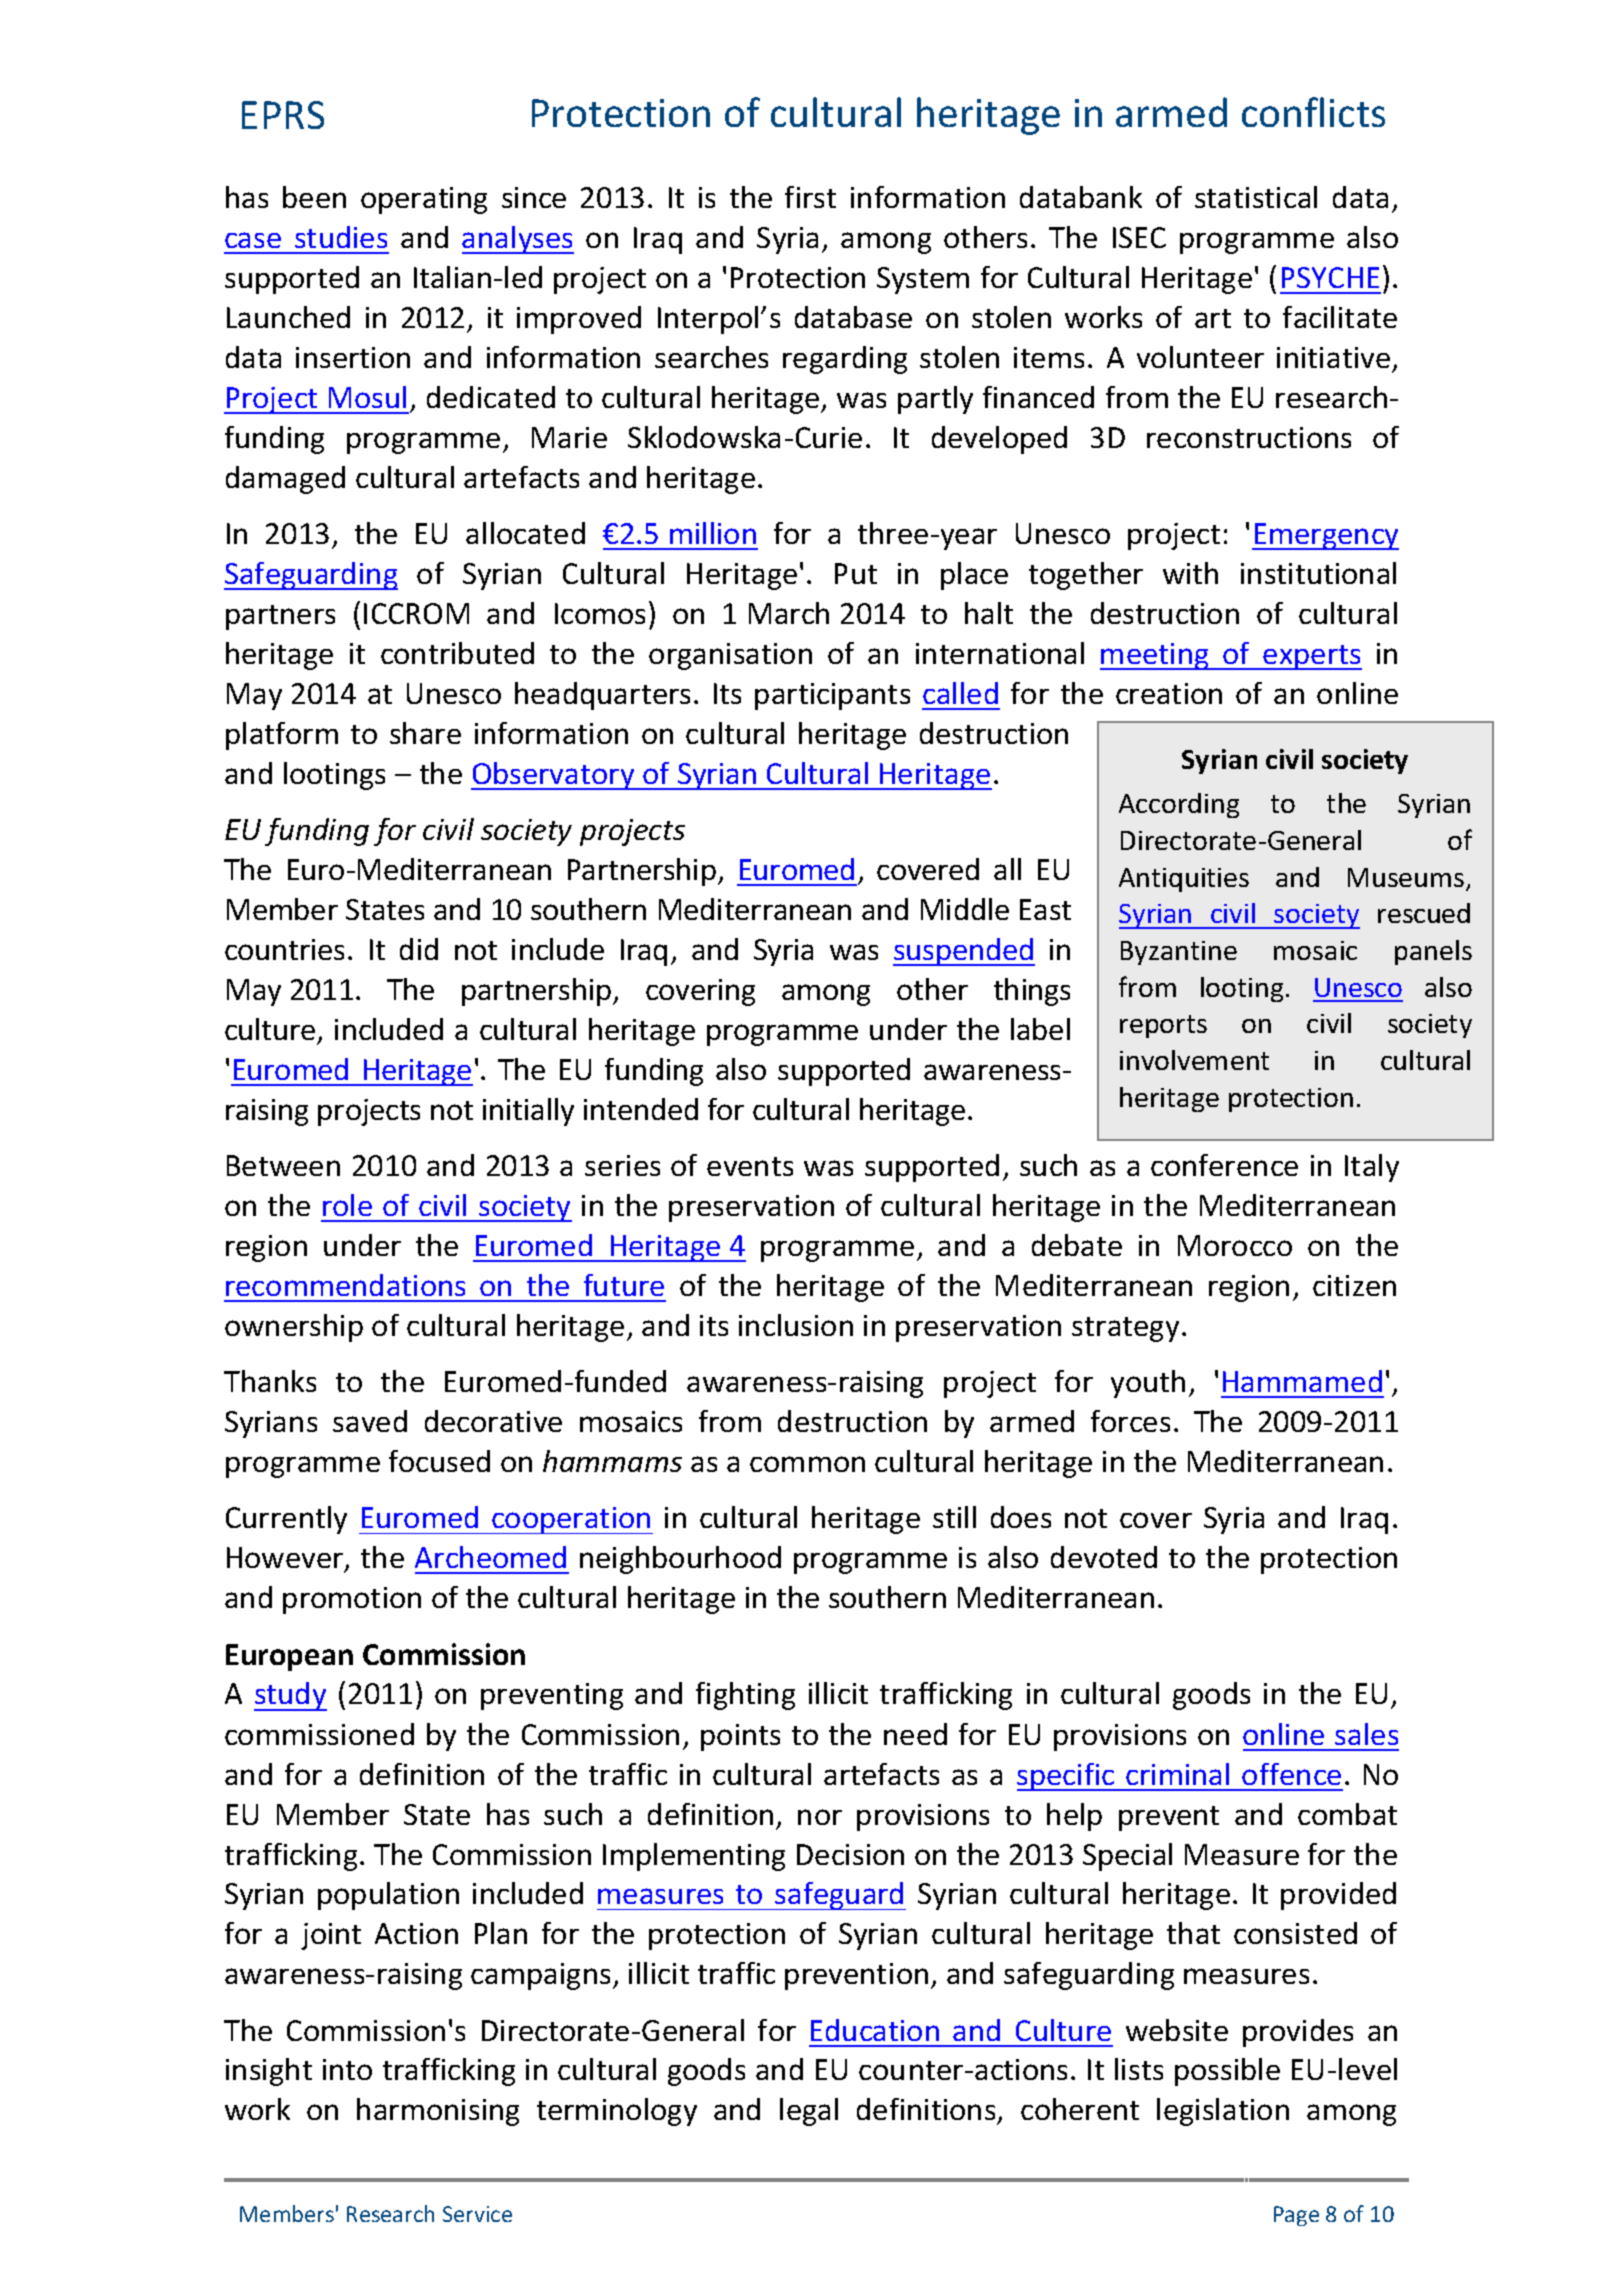 Image resolution: width=1624 pixels, height=2296 pixels. Describe the element at coordinates (1224, 1165) in the image. I see `conference` at that location.
